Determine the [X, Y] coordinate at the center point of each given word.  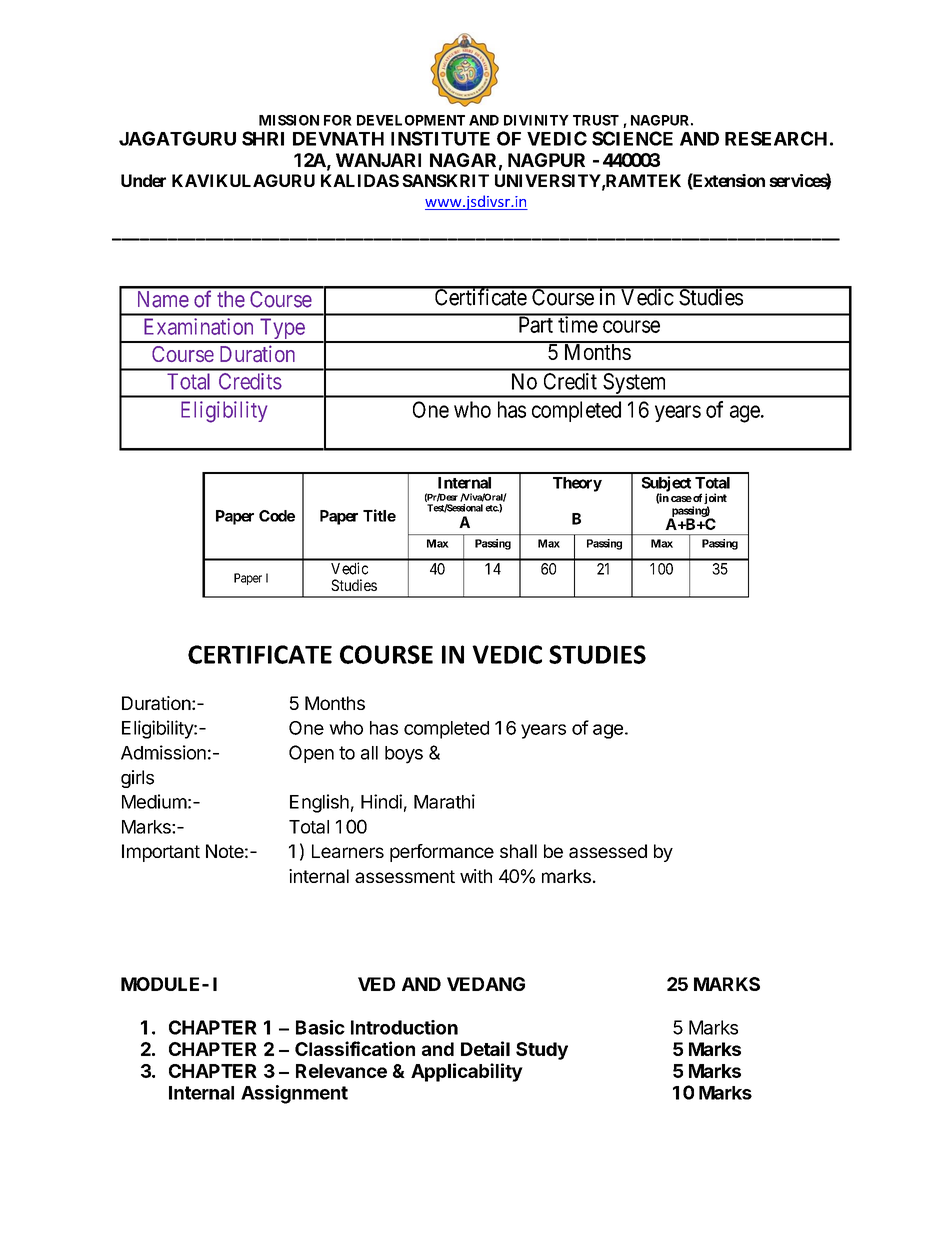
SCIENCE [632, 138]
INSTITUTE [440, 138]
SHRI [263, 138]
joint [715, 500]
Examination [198, 326]
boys [404, 755]
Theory [577, 484]
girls [137, 779]
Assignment [294, 1094]
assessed [608, 851]
